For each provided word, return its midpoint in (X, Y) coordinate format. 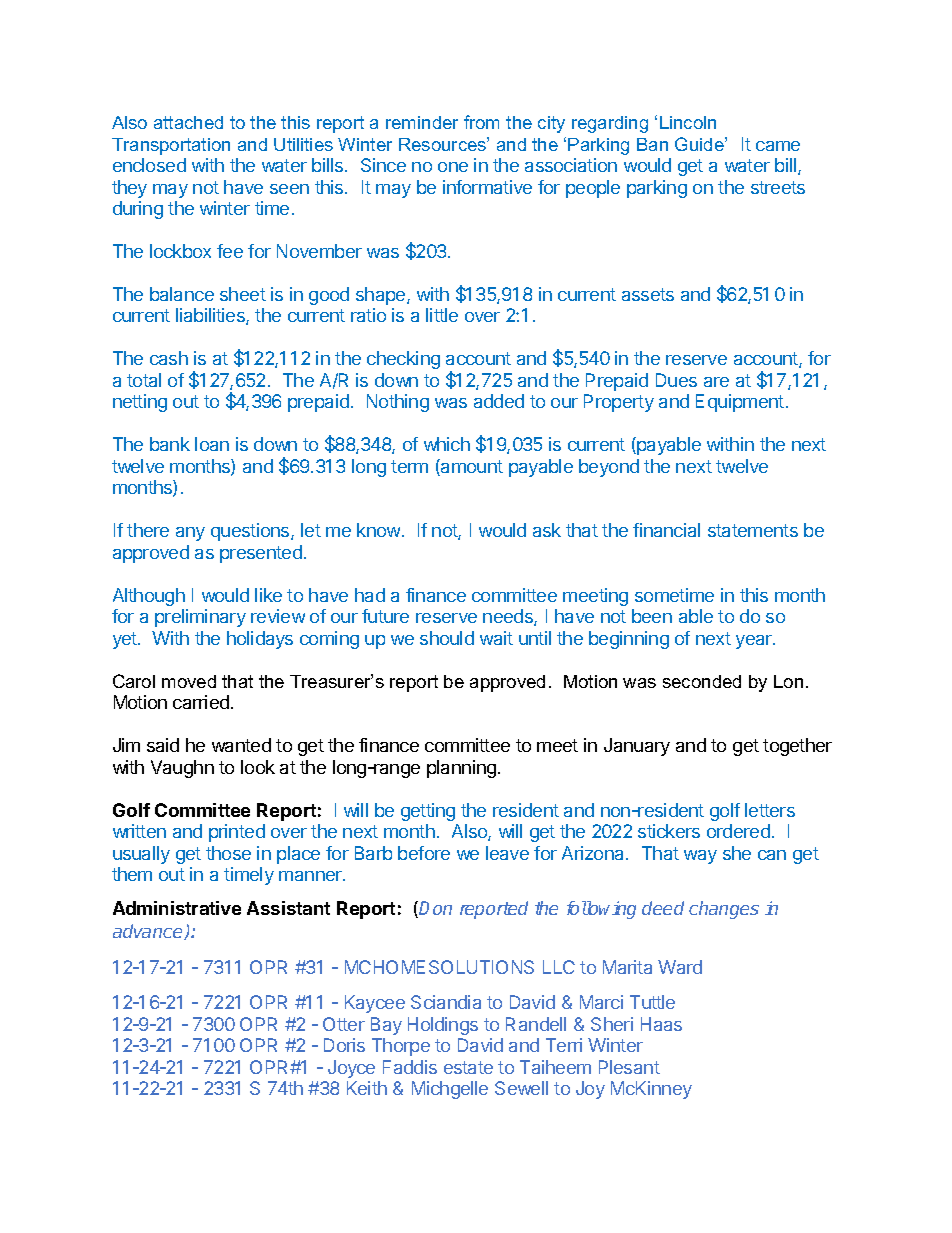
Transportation (171, 146)
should (447, 638)
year (755, 642)
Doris (344, 1045)
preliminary (200, 618)
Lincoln (688, 122)
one (453, 167)
